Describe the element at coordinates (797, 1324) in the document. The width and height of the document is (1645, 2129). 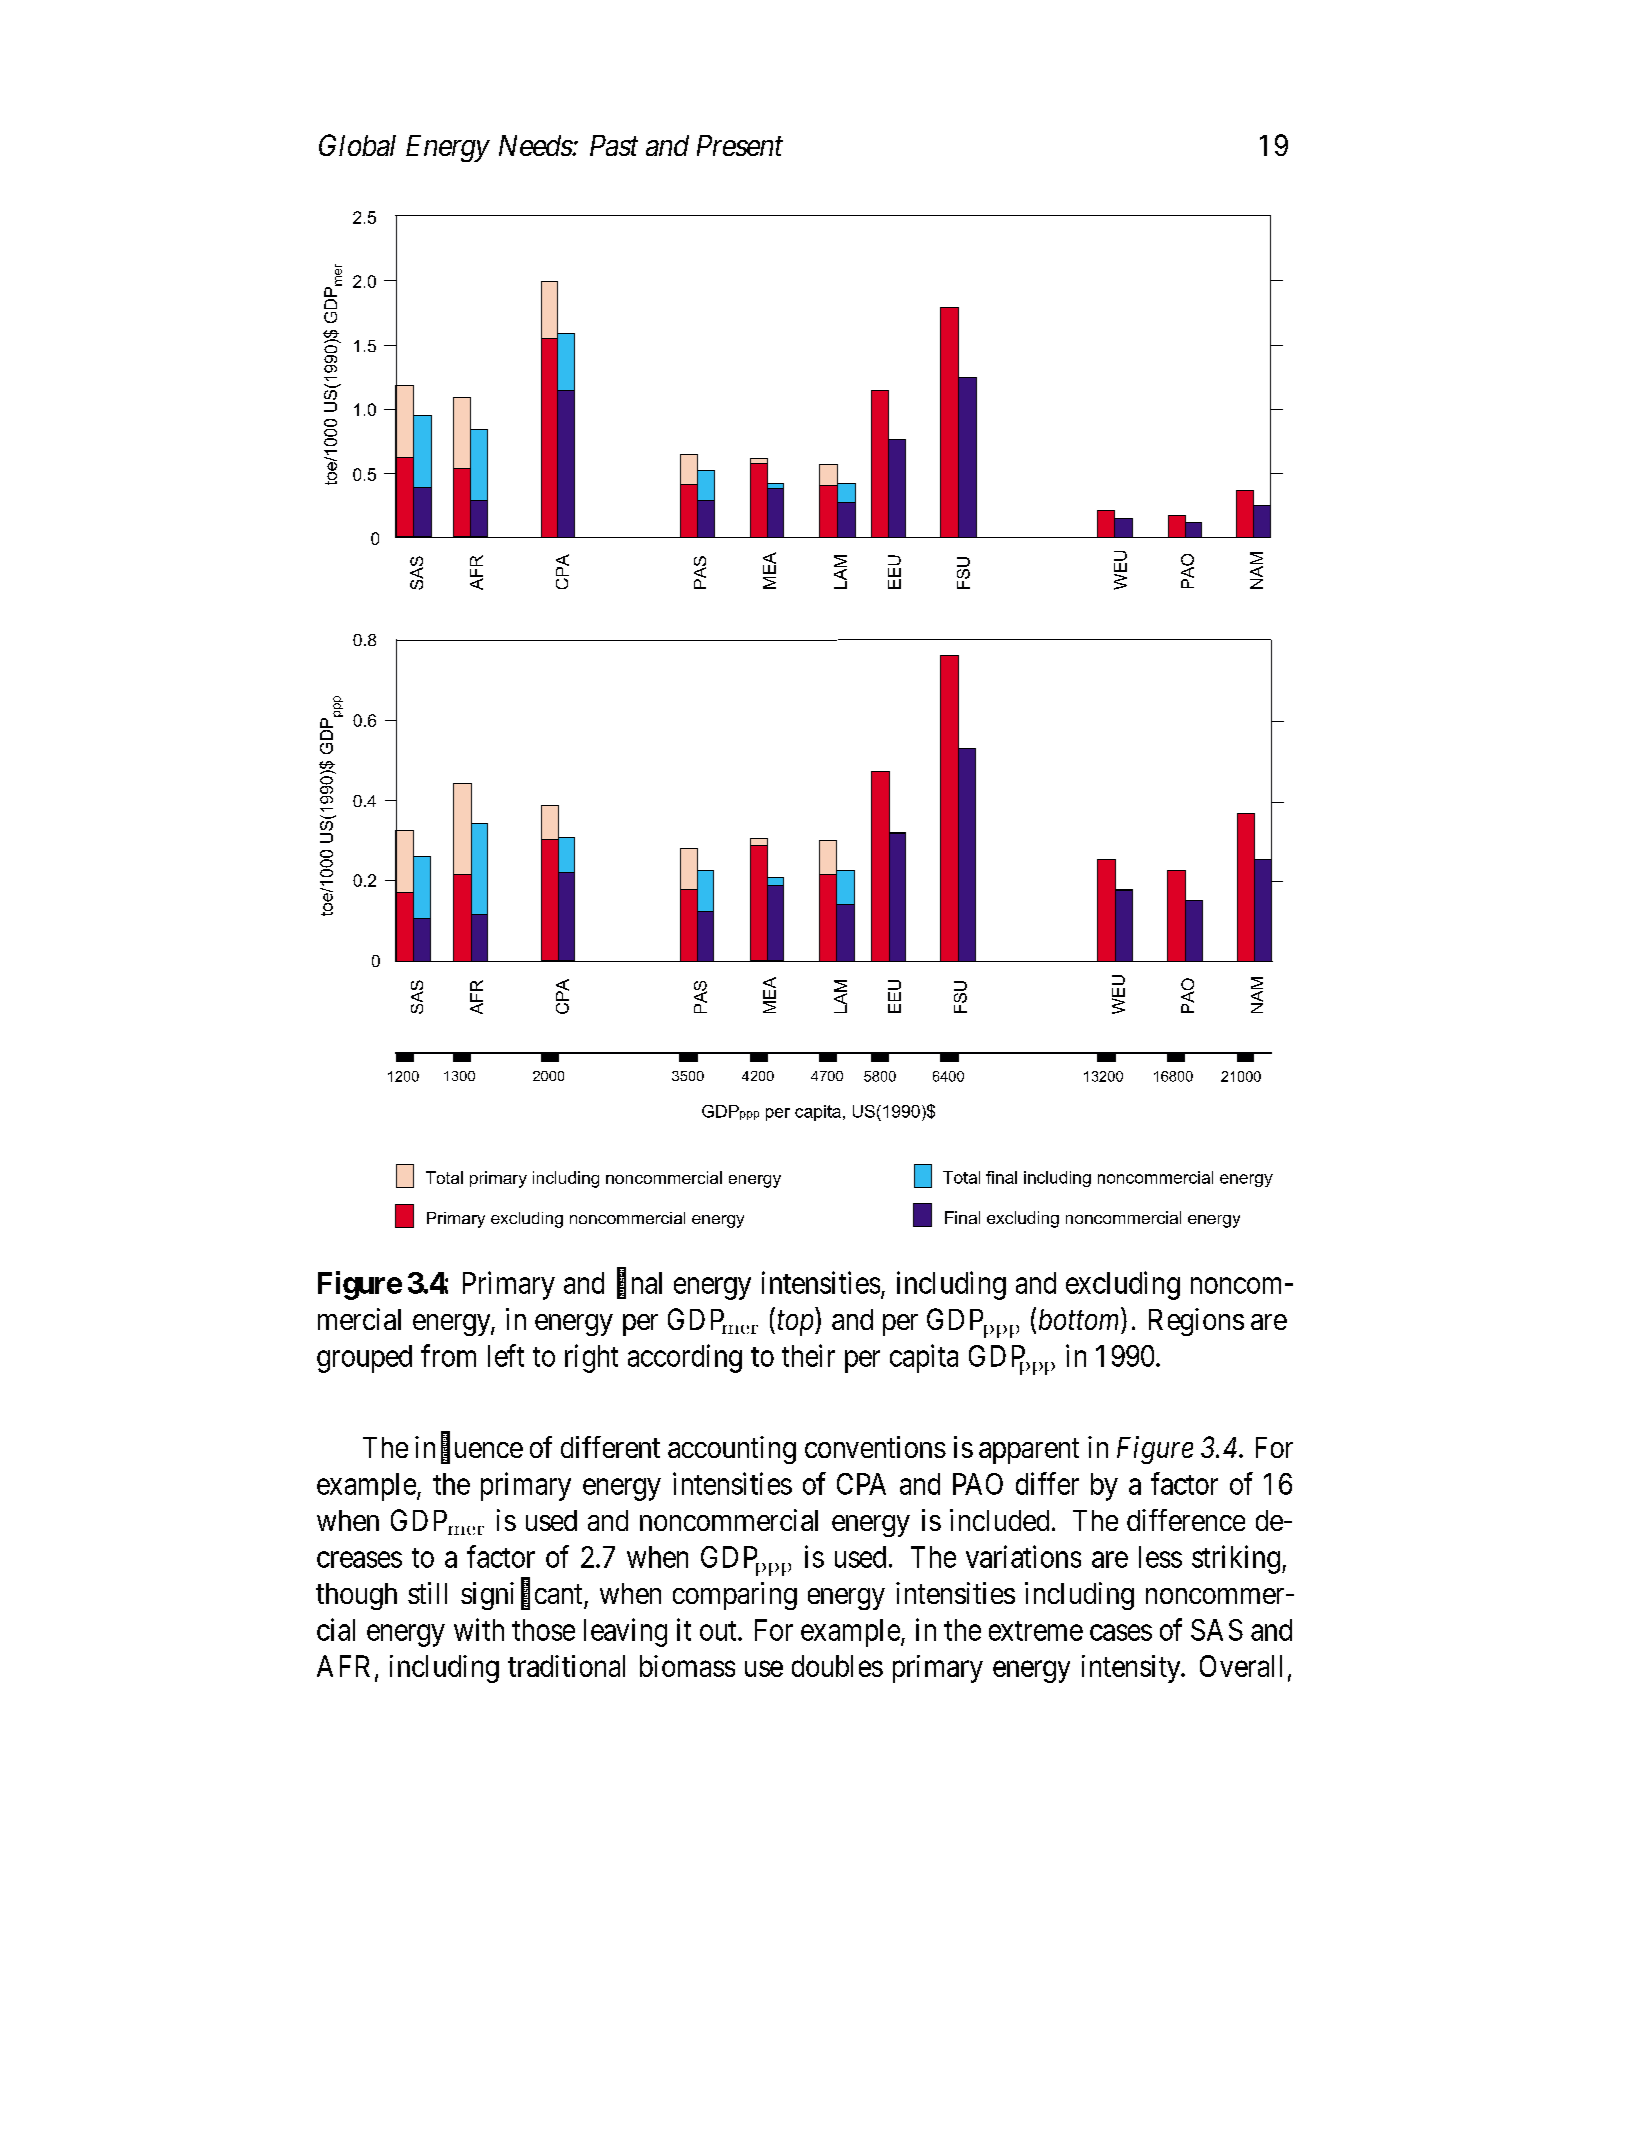
I see `top` at that location.
